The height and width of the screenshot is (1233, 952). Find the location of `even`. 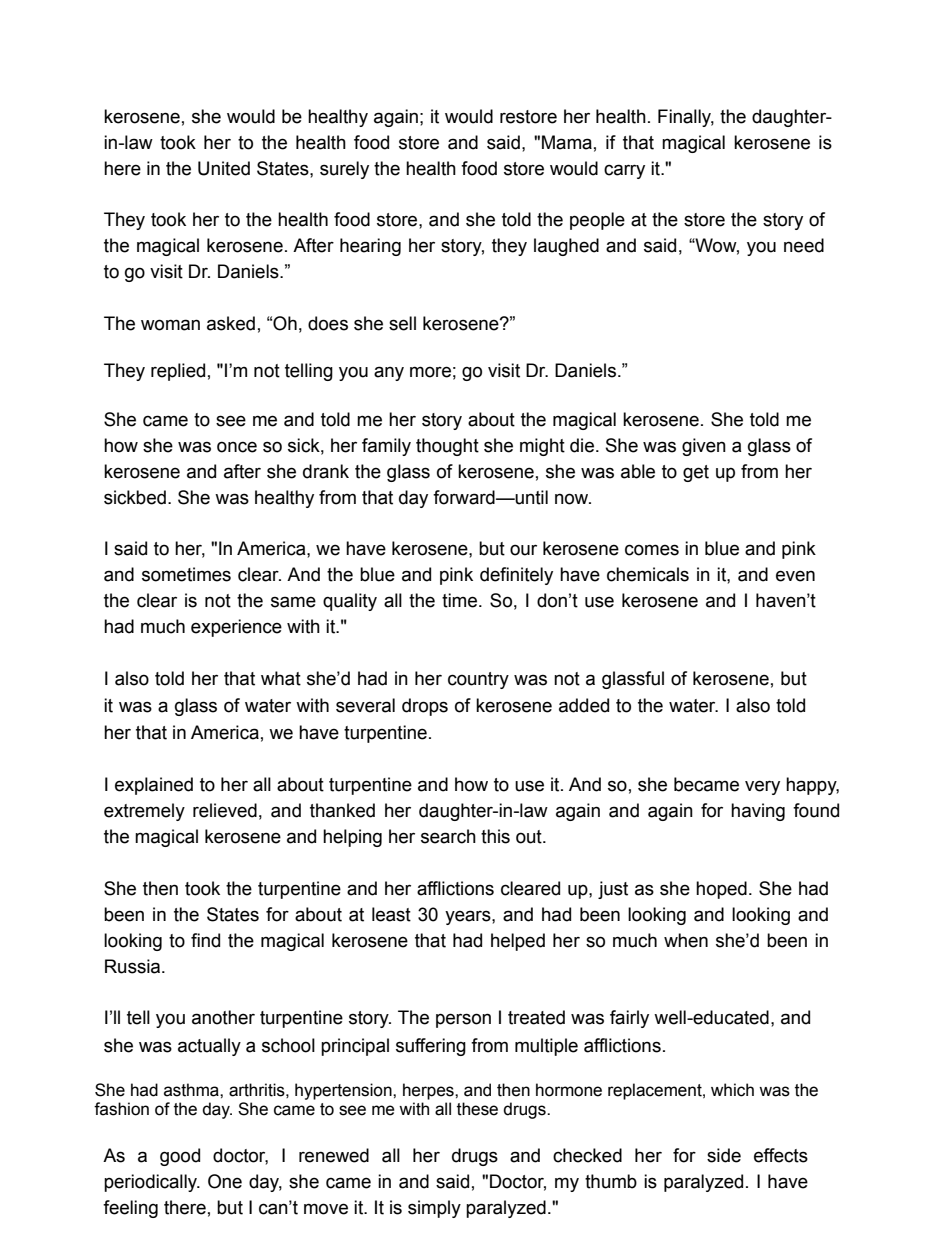

even is located at coordinates (795, 576).
